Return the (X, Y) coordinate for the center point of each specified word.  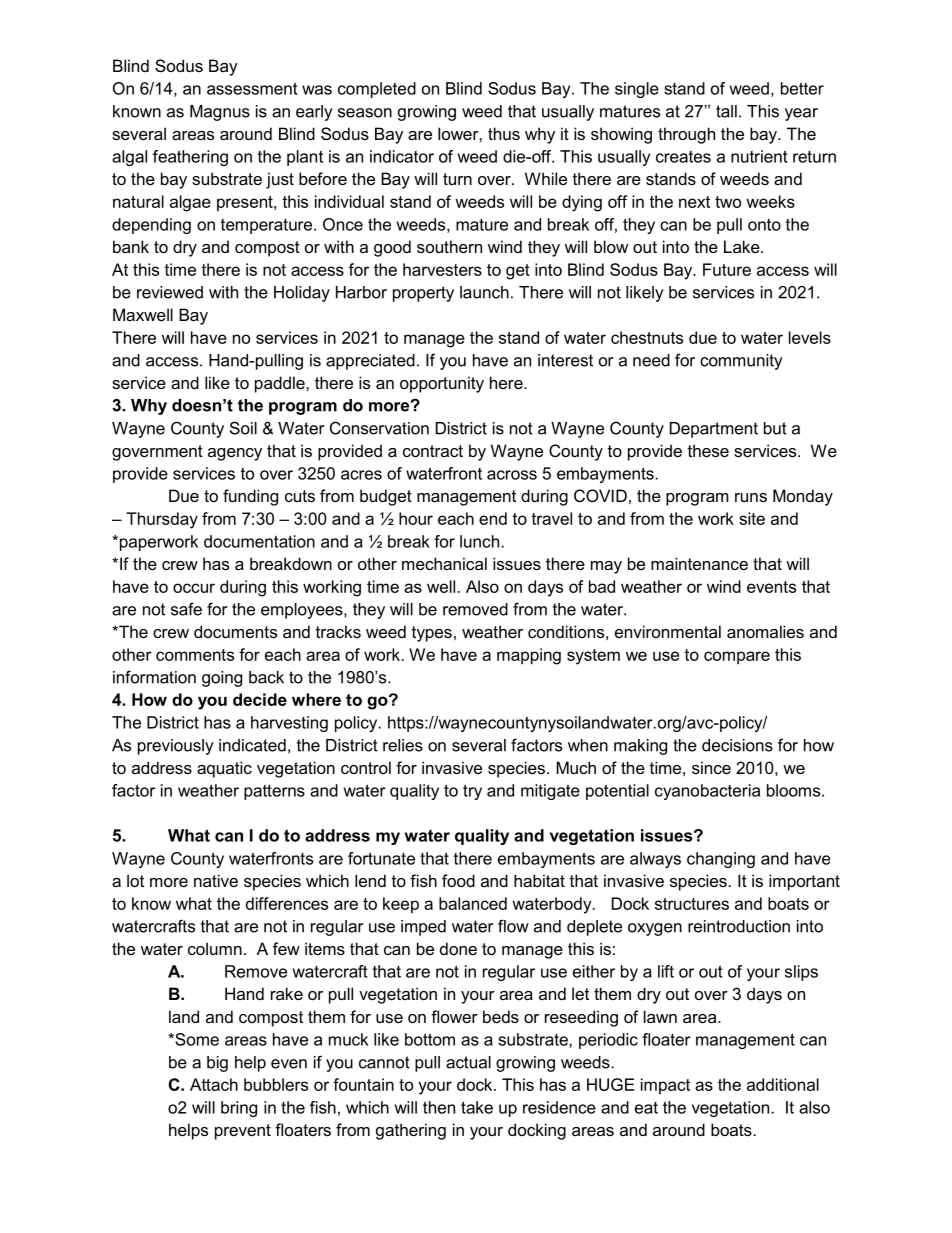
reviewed (170, 292)
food (458, 880)
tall (726, 111)
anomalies (765, 631)
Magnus (220, 113)
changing (721, 860)
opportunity (442, 384)
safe (186, 609)
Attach (214, 1084)
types (432, 634)
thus (504, 133)
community (741, 362)
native (216, 880)
